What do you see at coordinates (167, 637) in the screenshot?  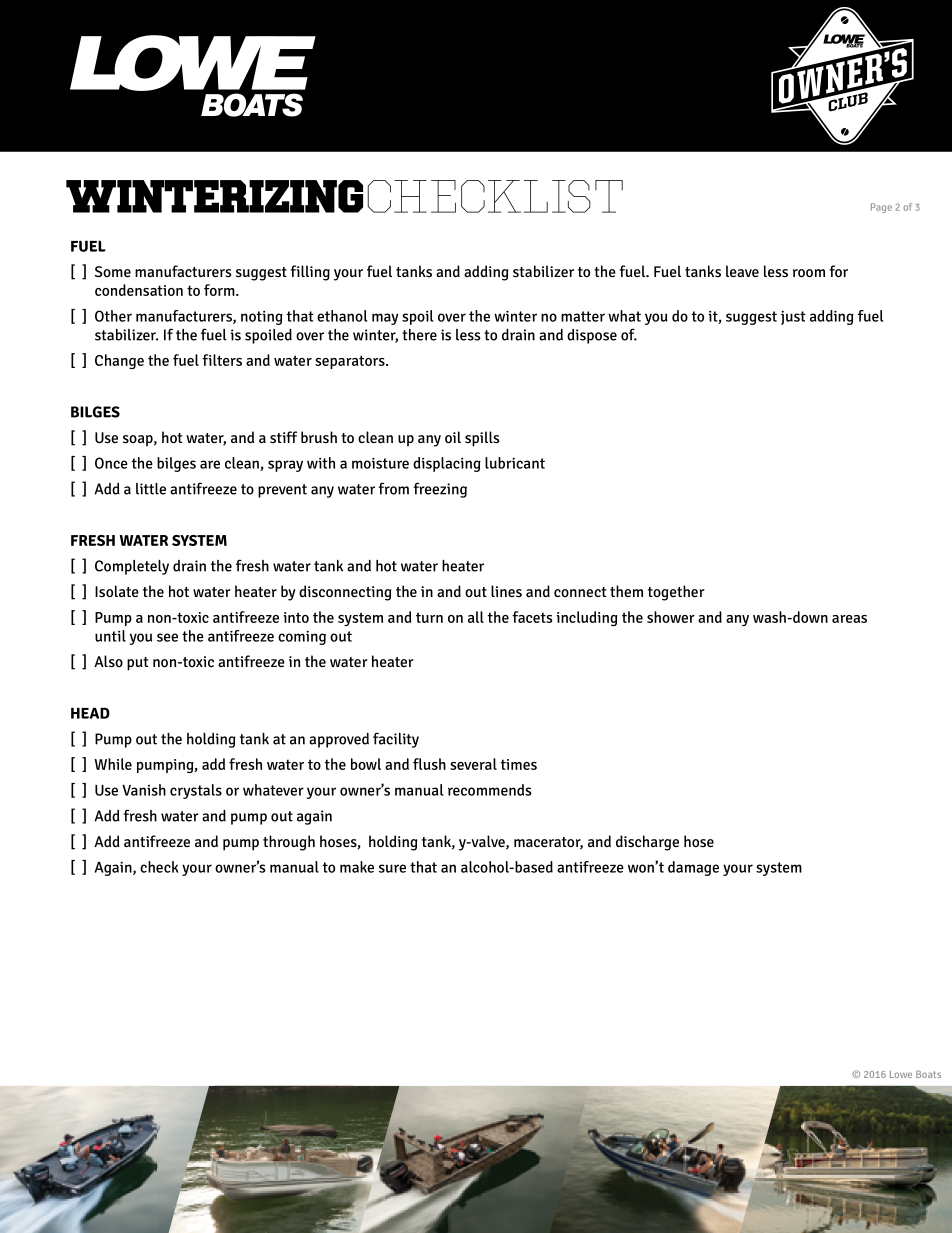 I see `see` at bounding box center [167, 637].
